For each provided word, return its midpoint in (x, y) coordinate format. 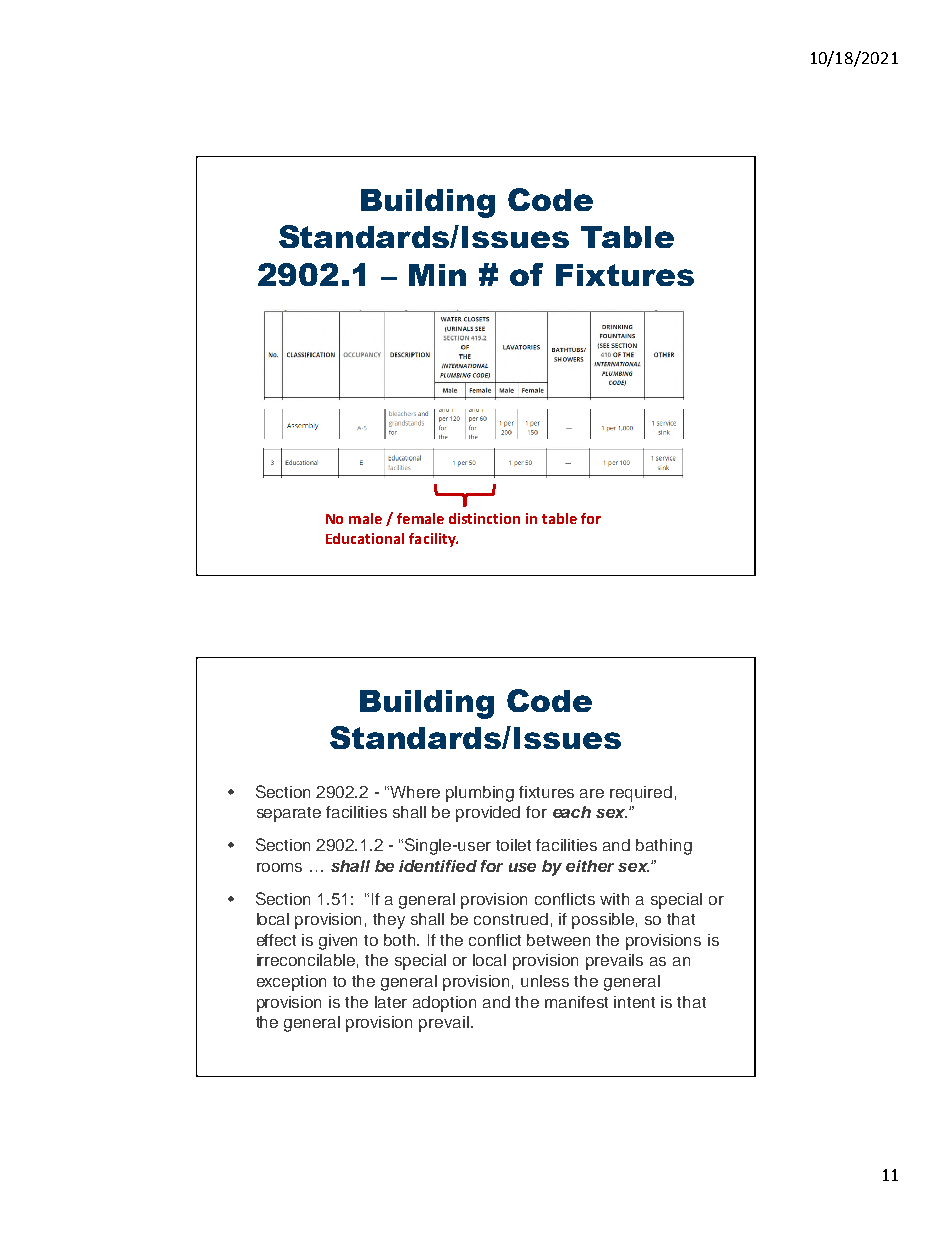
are (592, 793)
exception (291, 983)
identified (438, 866)
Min (437, 275)
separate (289, 814)
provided (488, 814)
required (641, 794)
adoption (444, 1004)
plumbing (480, 794)
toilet (513, 845)
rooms (279, 867)
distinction (484, 518)
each (572, 812)
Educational (365, 538)
